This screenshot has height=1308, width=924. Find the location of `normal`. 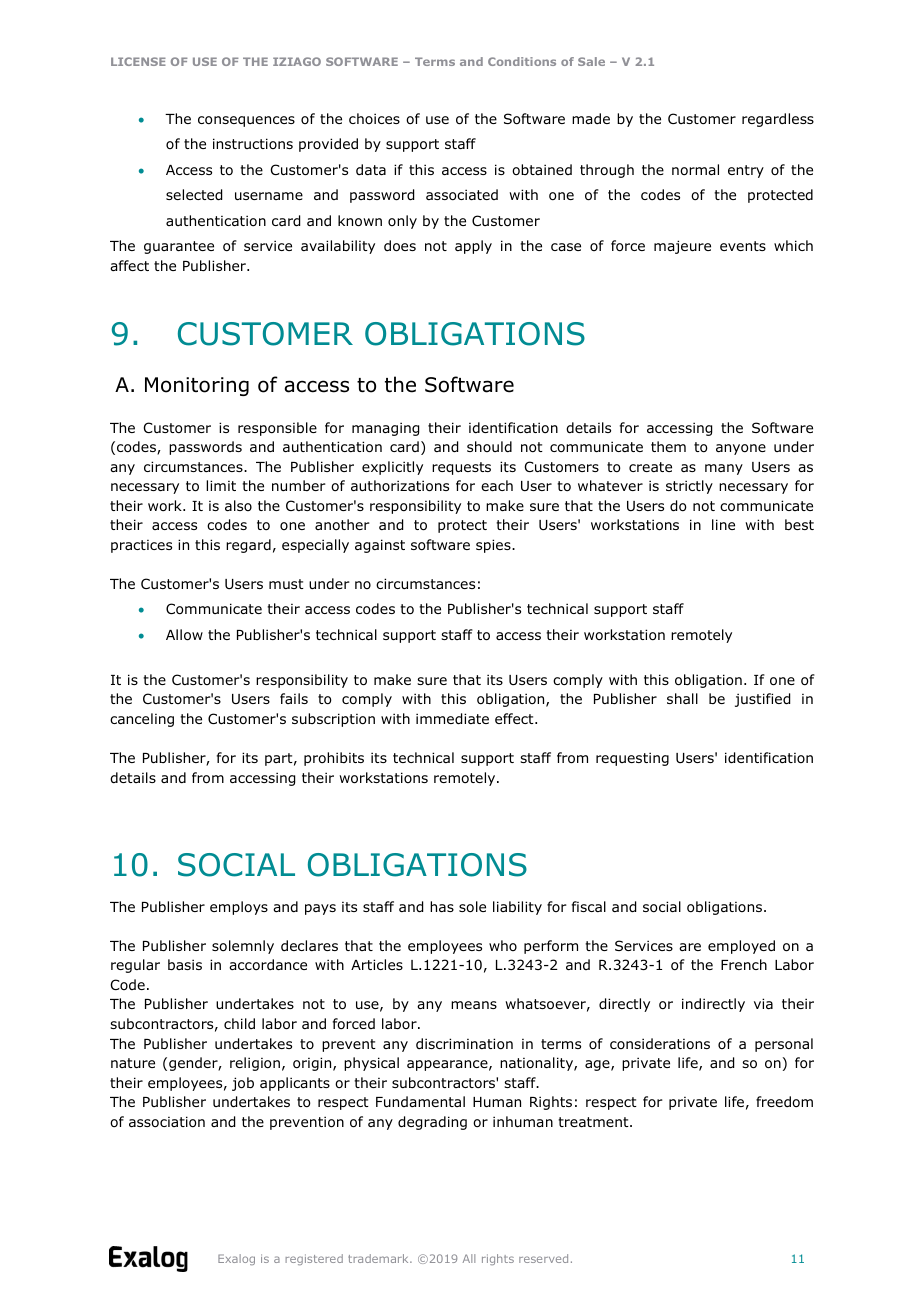

normal is located at coordinates (695, 169).
